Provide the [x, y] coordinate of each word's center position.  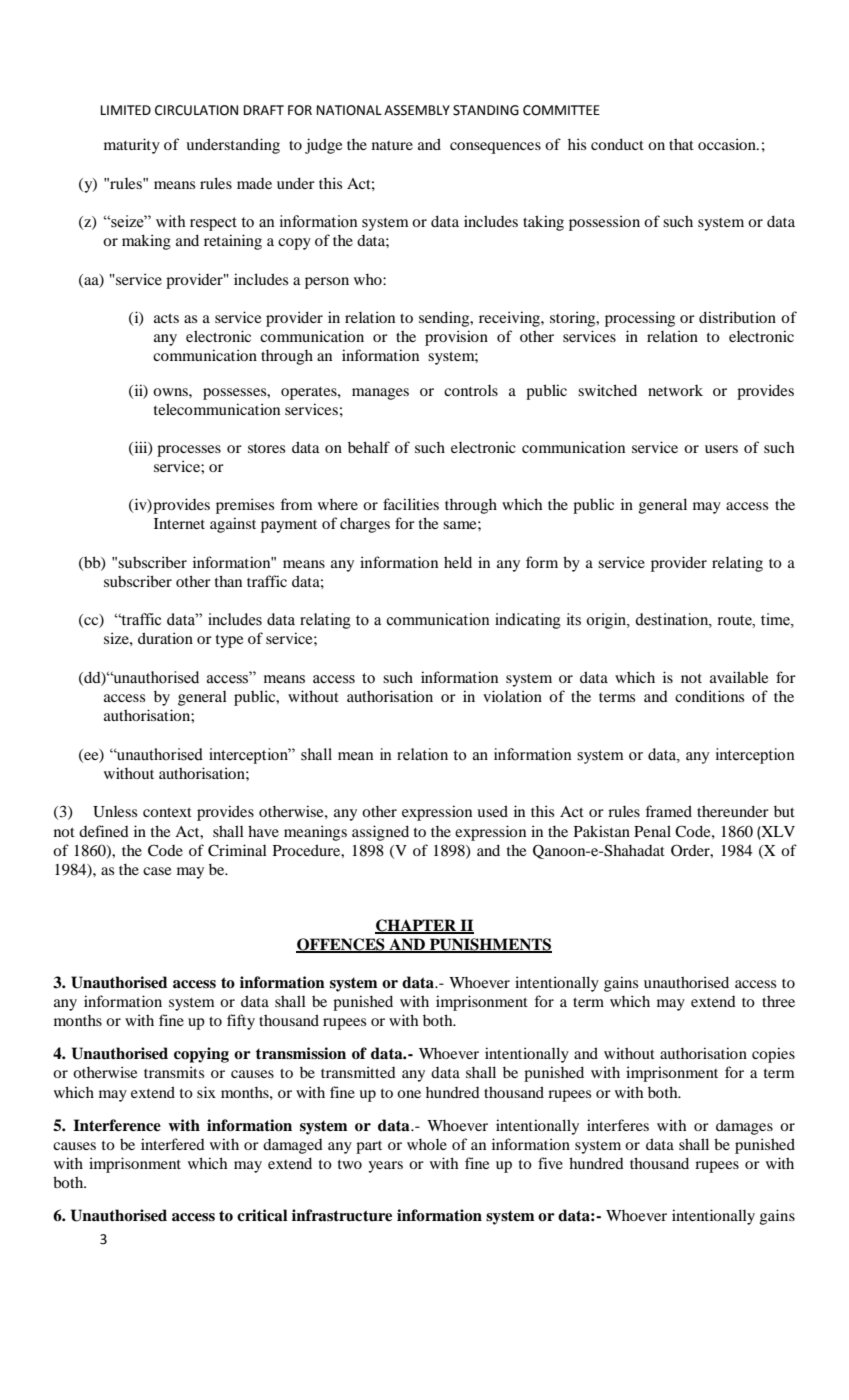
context [167, 812]
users [721, 449]
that [681, 144]
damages [744, 1127]
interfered [173, 1144]
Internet [179, 523]
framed [668, 811]
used [492, 811]
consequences [495, 148]
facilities [411, 504]
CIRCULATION [196, 110]
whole [427, 1144]
